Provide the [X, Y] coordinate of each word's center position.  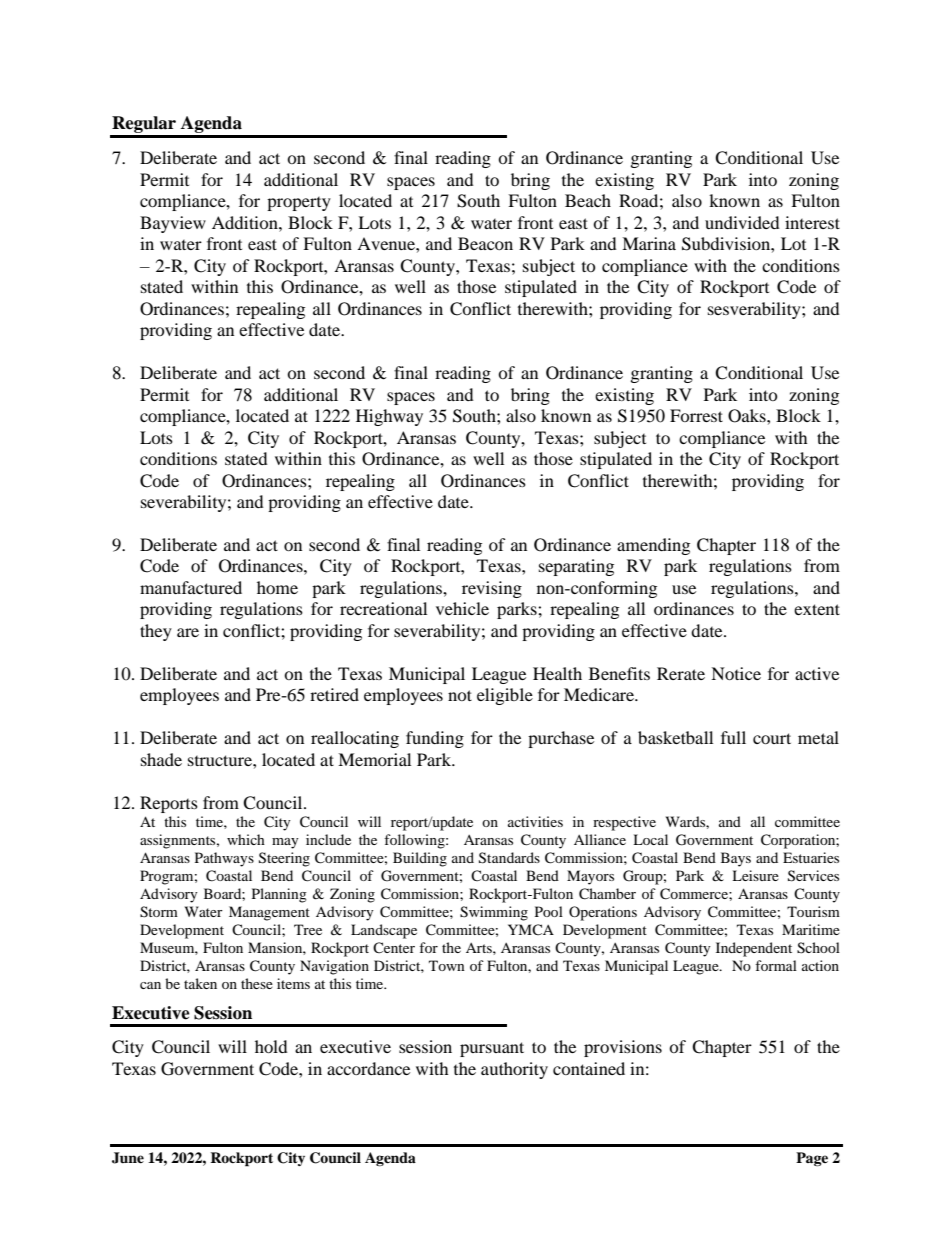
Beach [588, 200]
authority [514, 1070]
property [299, 204]
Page [812, 1159]
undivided [742, 222]
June [128, 1158]
